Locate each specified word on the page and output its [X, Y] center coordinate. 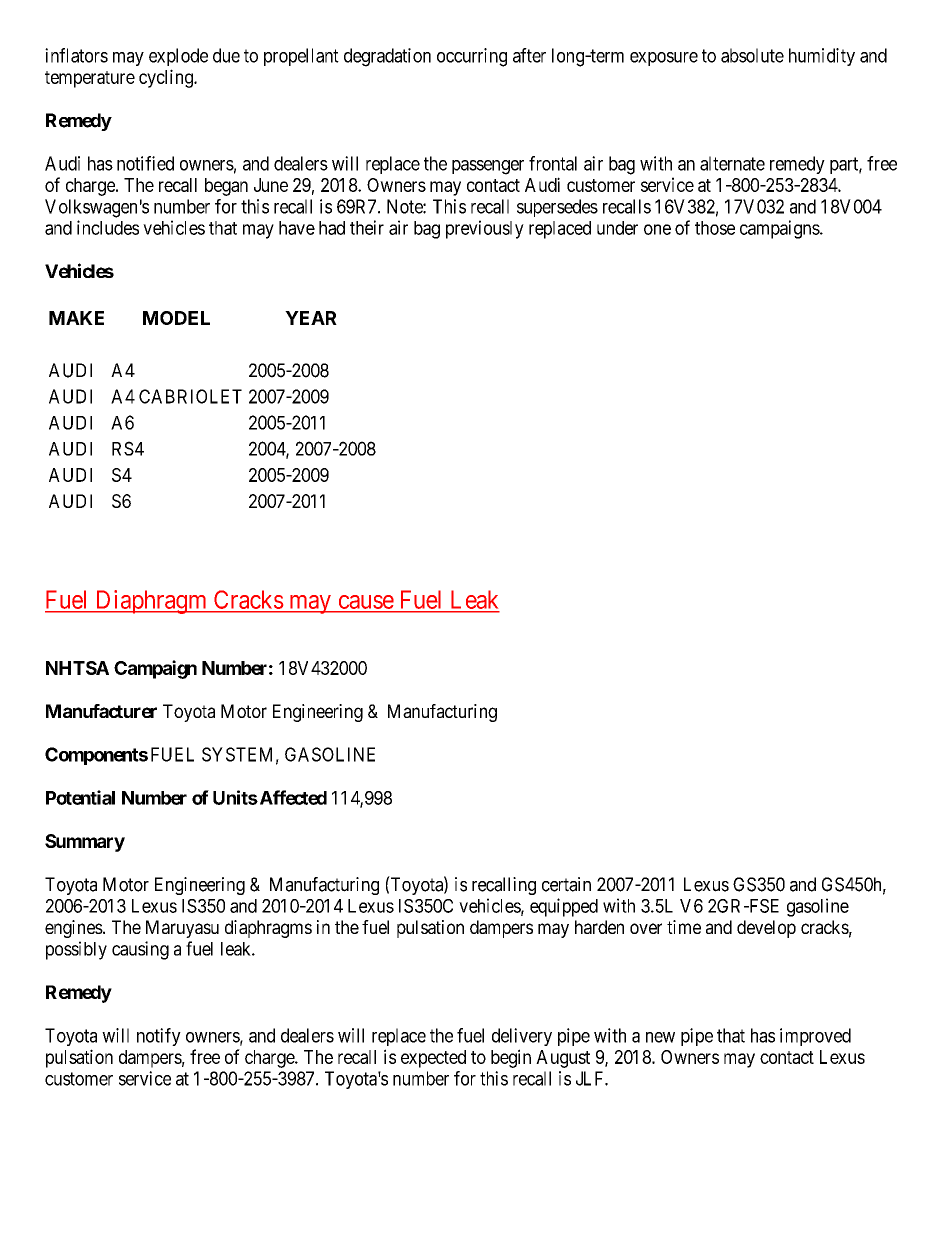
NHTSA [77, 668]
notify [159, 1037]
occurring [472, 57]
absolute [752, 55]
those [715, 228]
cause [366, 602]
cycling [167, 78]
